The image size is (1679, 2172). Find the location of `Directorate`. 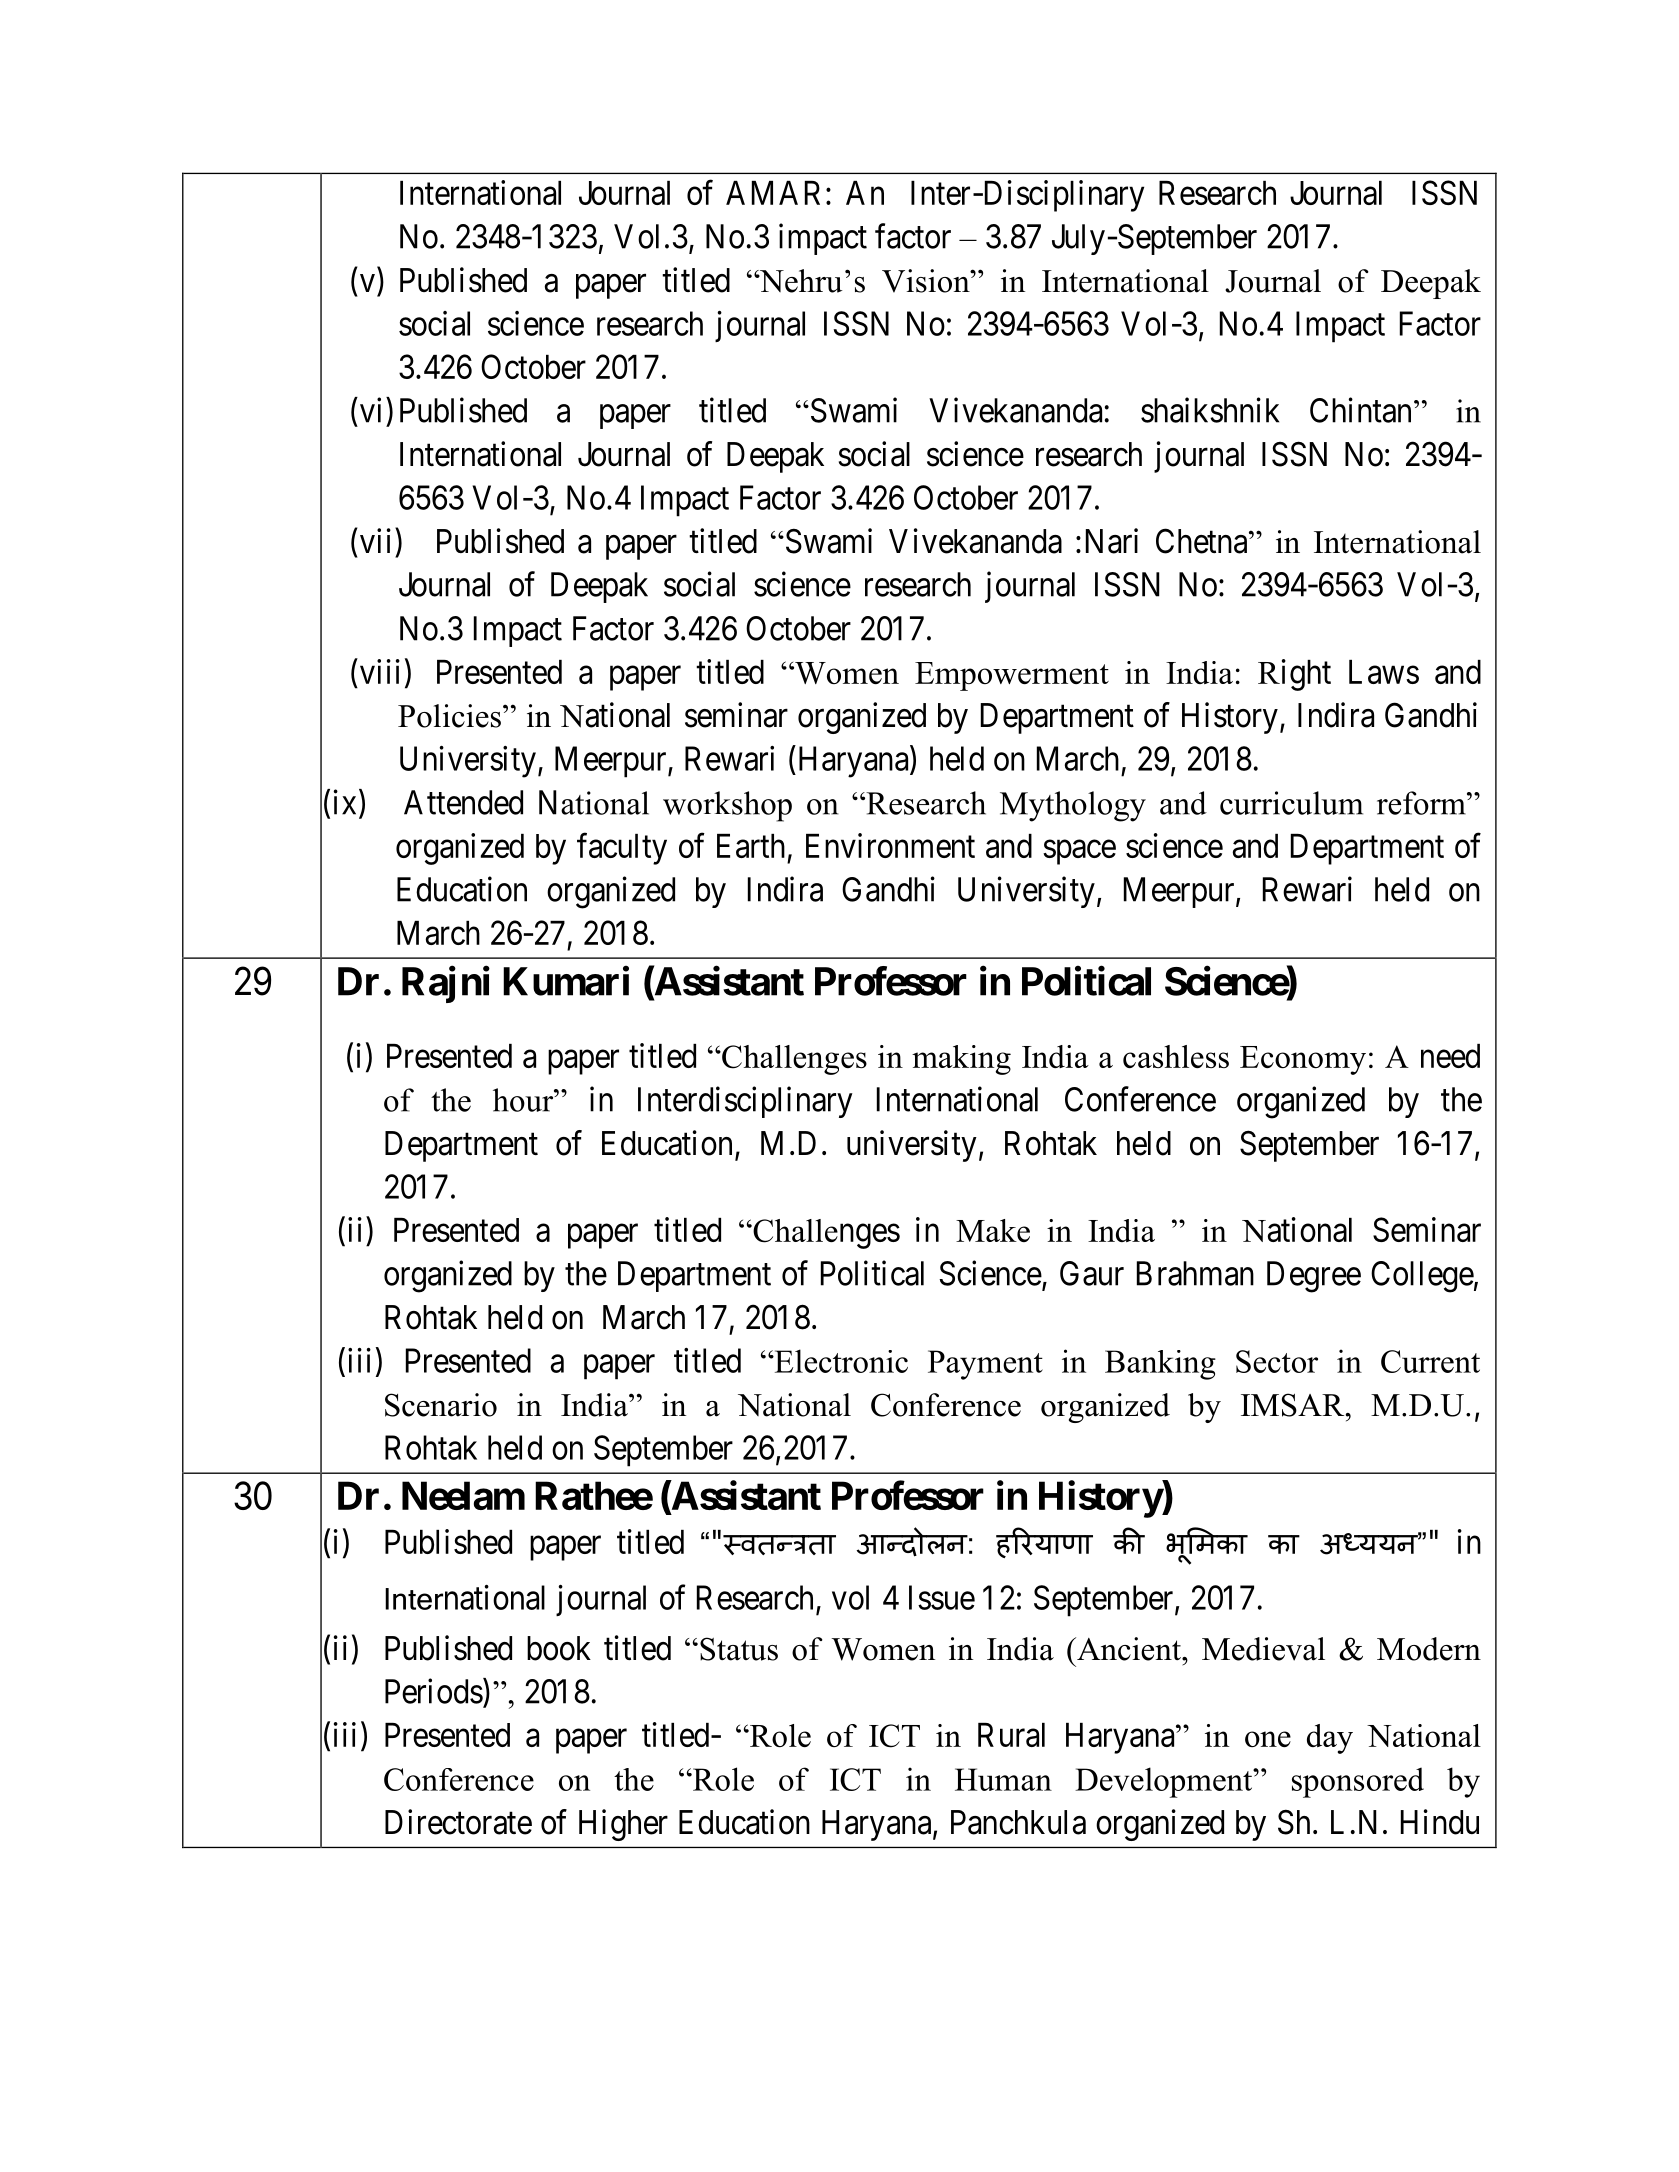

Directorate is located at coordinates (458, 1822).
